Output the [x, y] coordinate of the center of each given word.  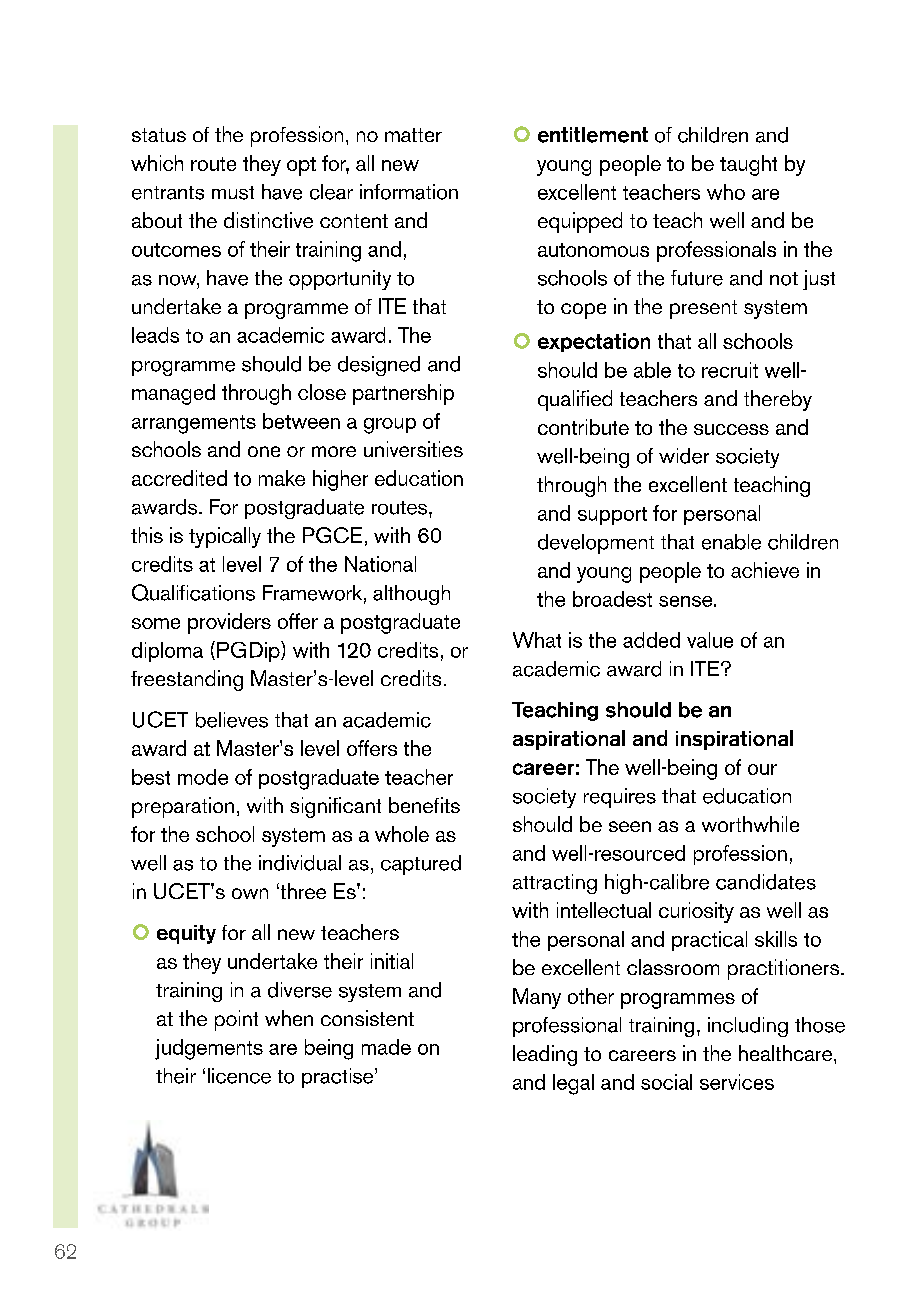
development [596, 544]
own [250, 893]
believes [232, 720]
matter [413, 135]
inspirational [734, 740]
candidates [766, 882]
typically [225, 537]
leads [155, 335]
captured [421, 865]
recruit [730, 370]
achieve [765, 570]
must [233, 193]
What [537, 640]
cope [583, 311]
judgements [209, 1049]
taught [748, 165]
